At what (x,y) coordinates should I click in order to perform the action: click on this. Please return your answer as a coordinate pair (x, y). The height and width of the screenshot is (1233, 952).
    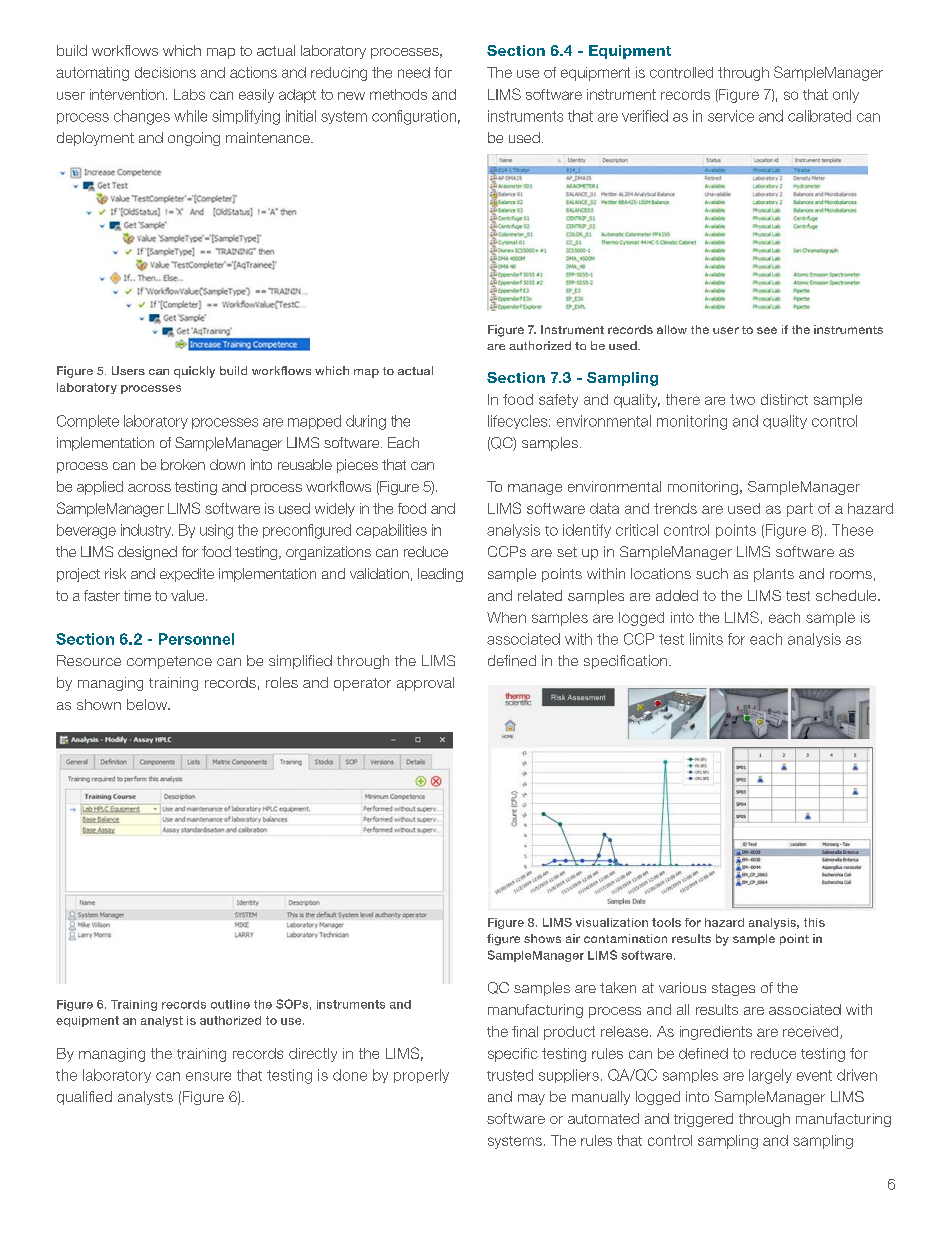
    Looking at the image, I should click on (814, 922).
